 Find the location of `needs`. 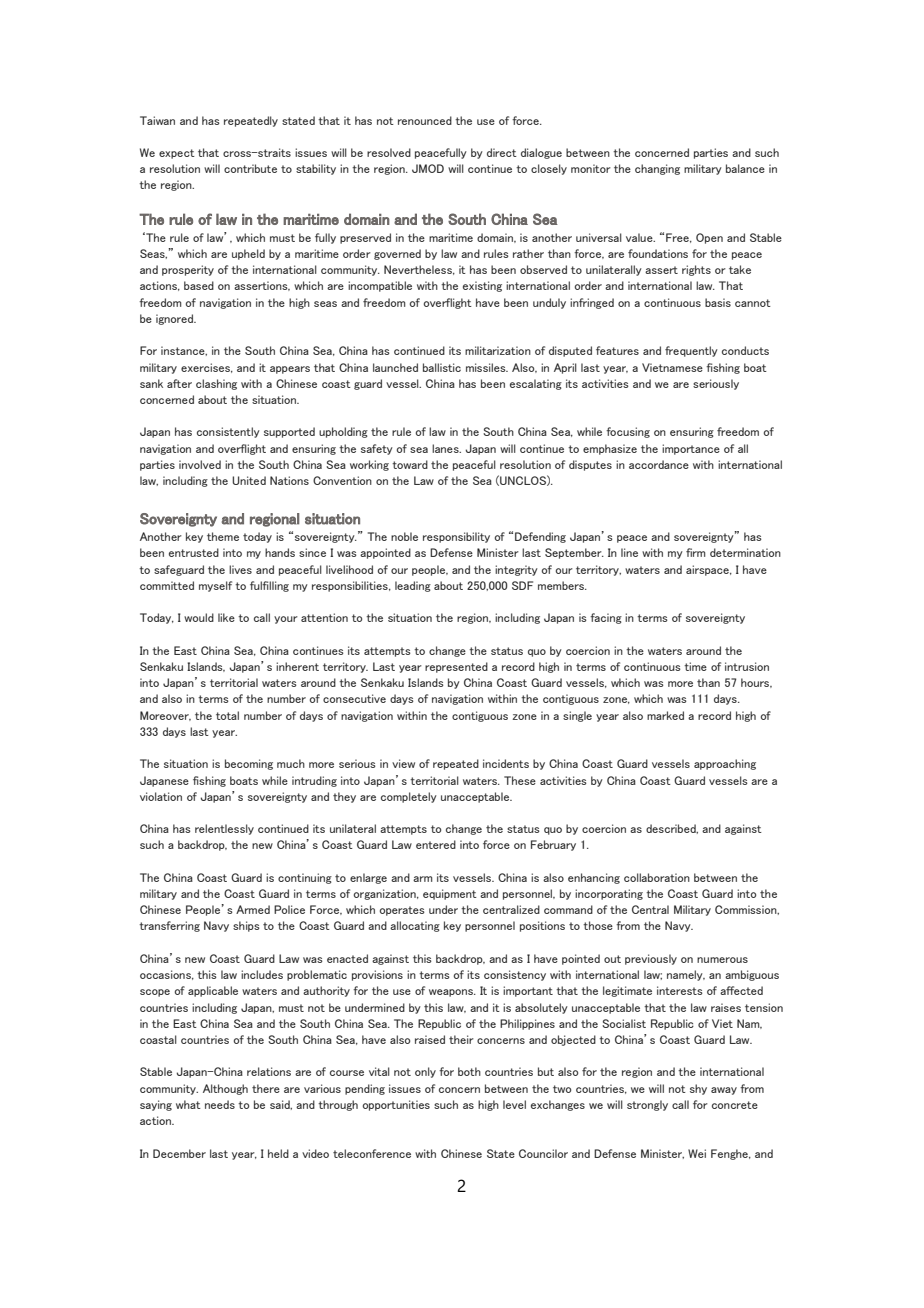

needs is located at coordinates (220, 1104).
